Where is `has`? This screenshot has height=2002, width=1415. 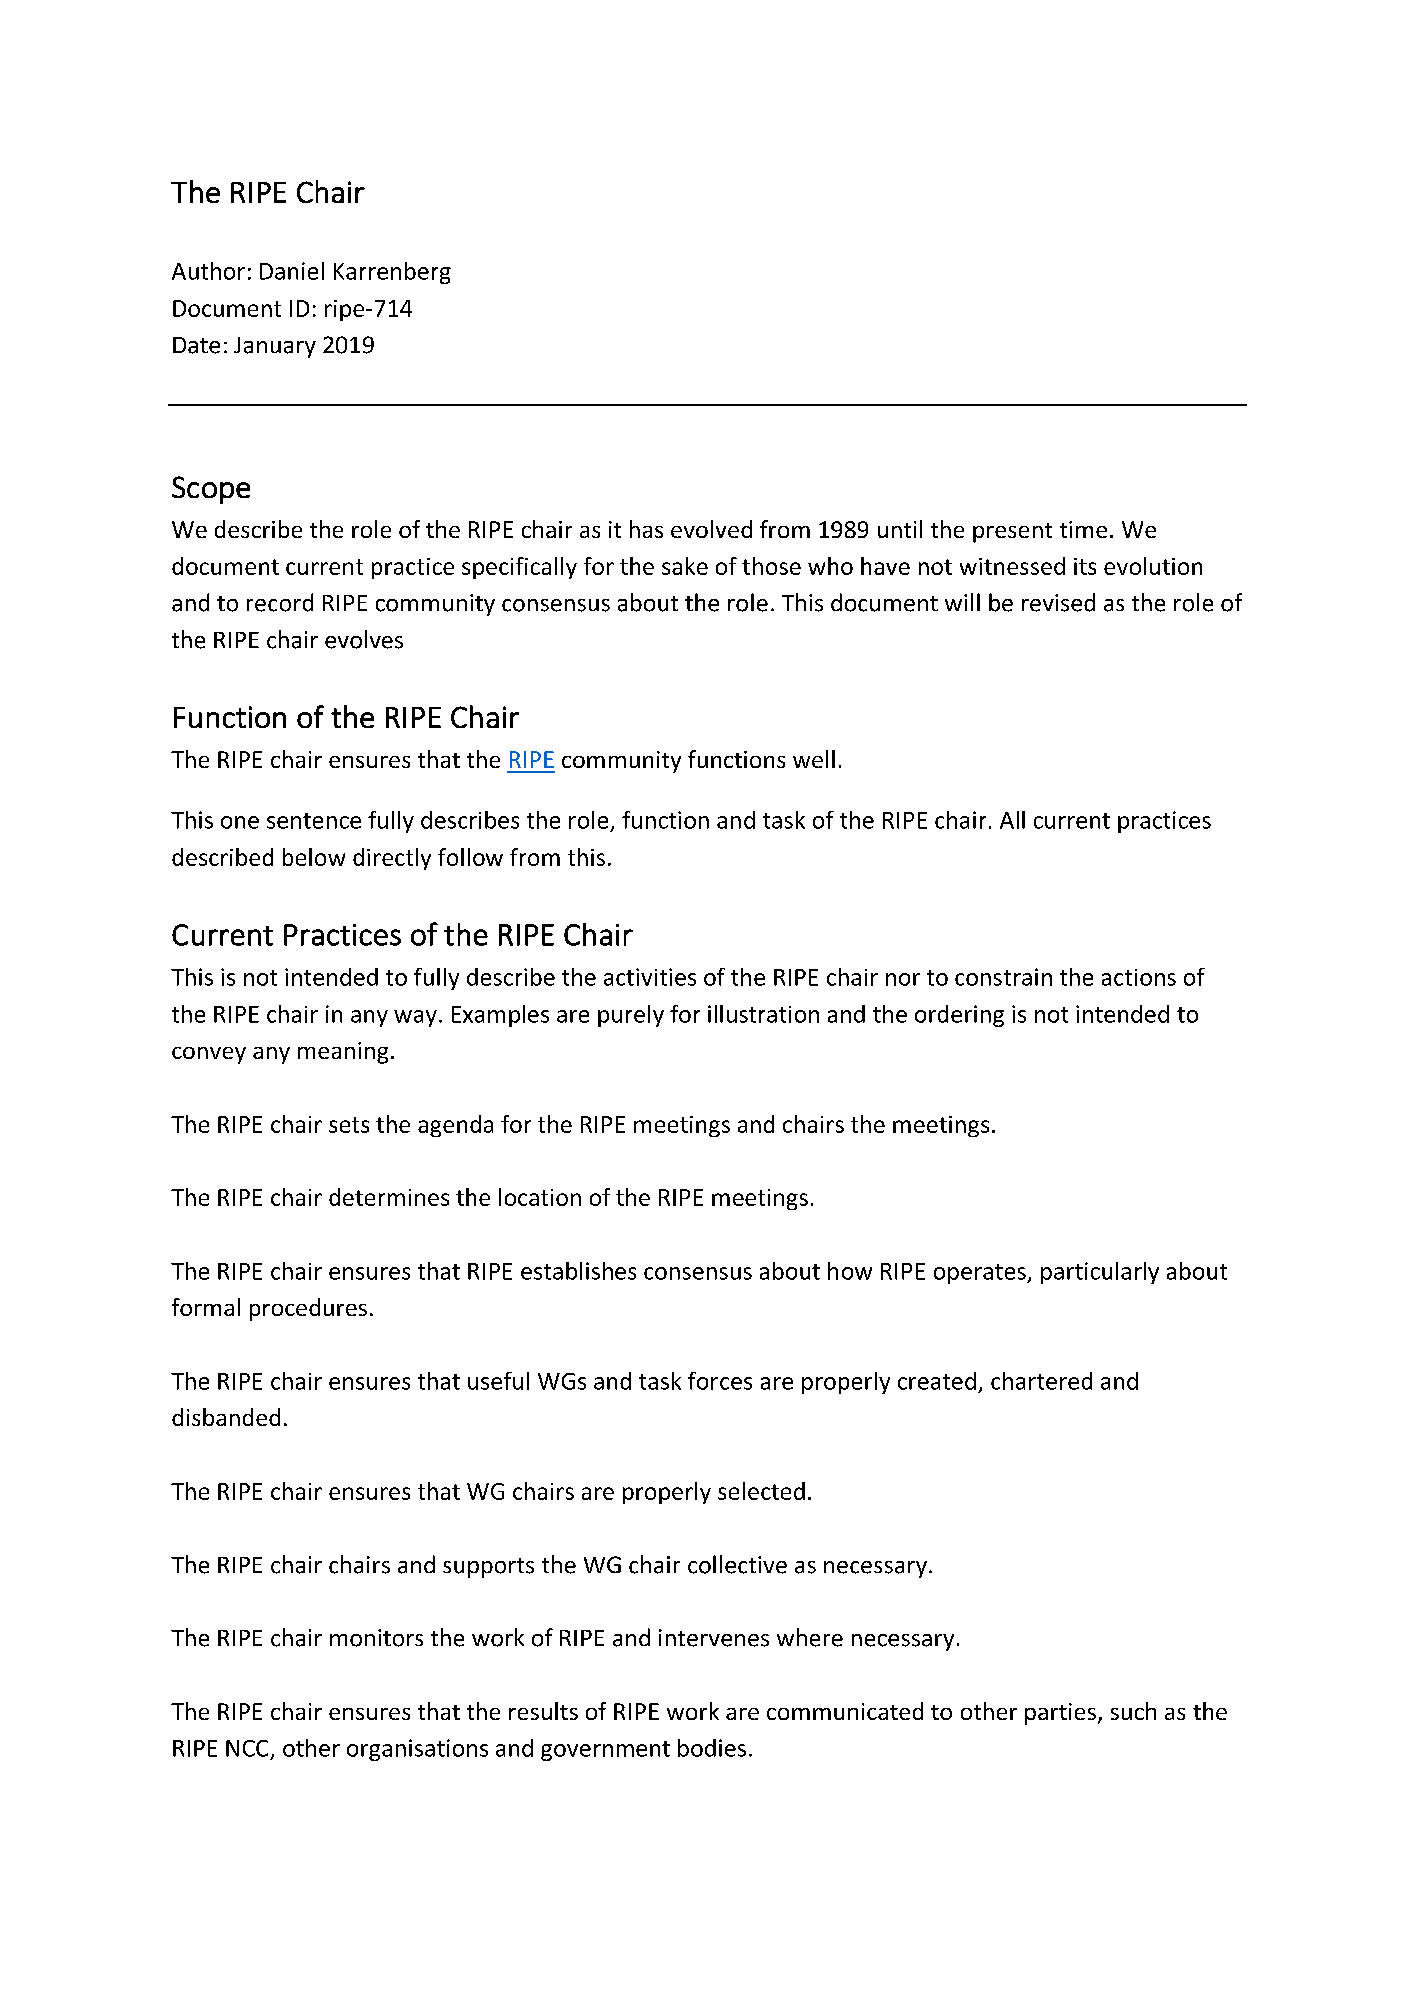 has is located at coordinates (646, 529).
